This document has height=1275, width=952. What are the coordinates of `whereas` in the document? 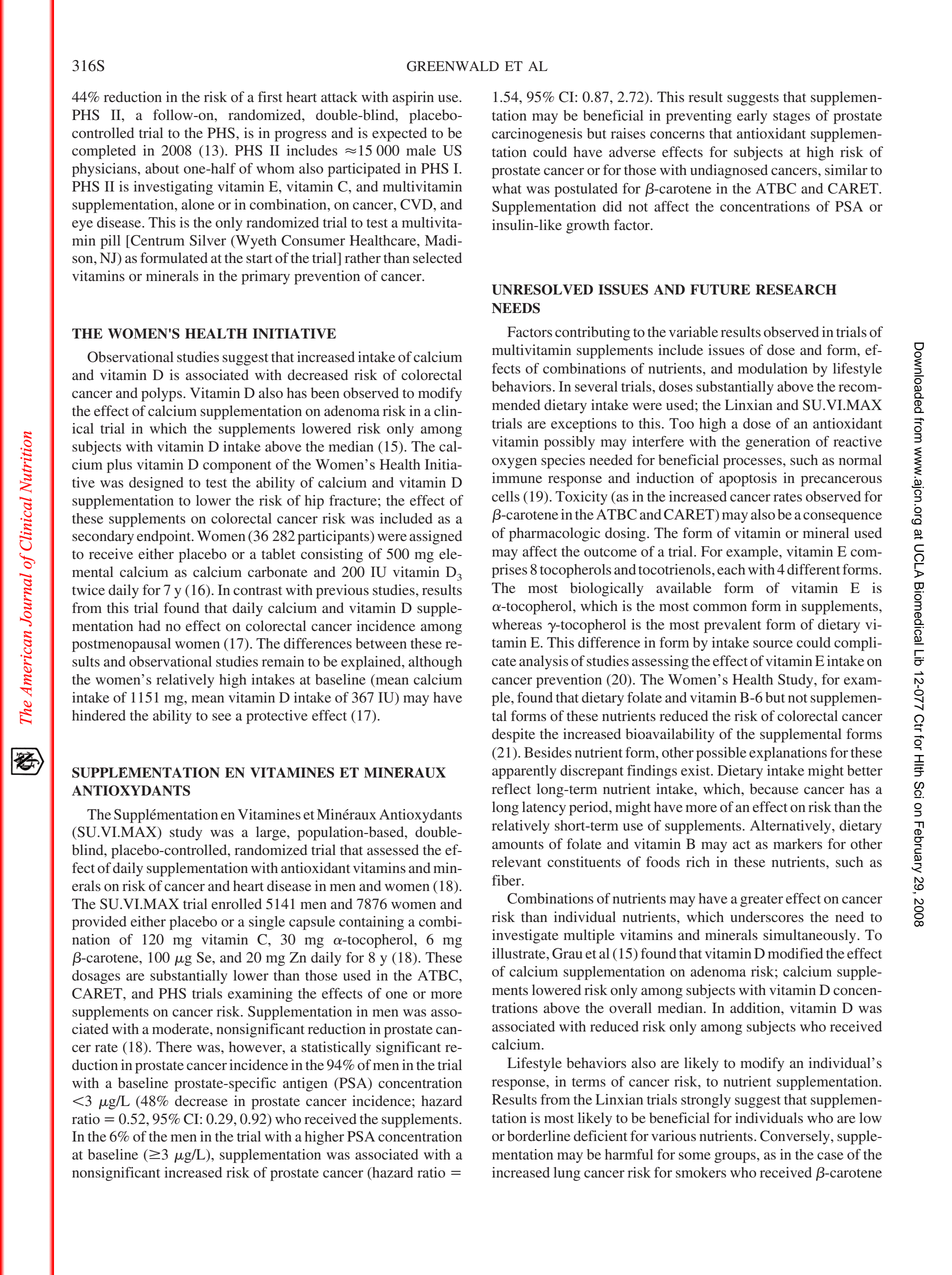 It's located at (517, 624).
